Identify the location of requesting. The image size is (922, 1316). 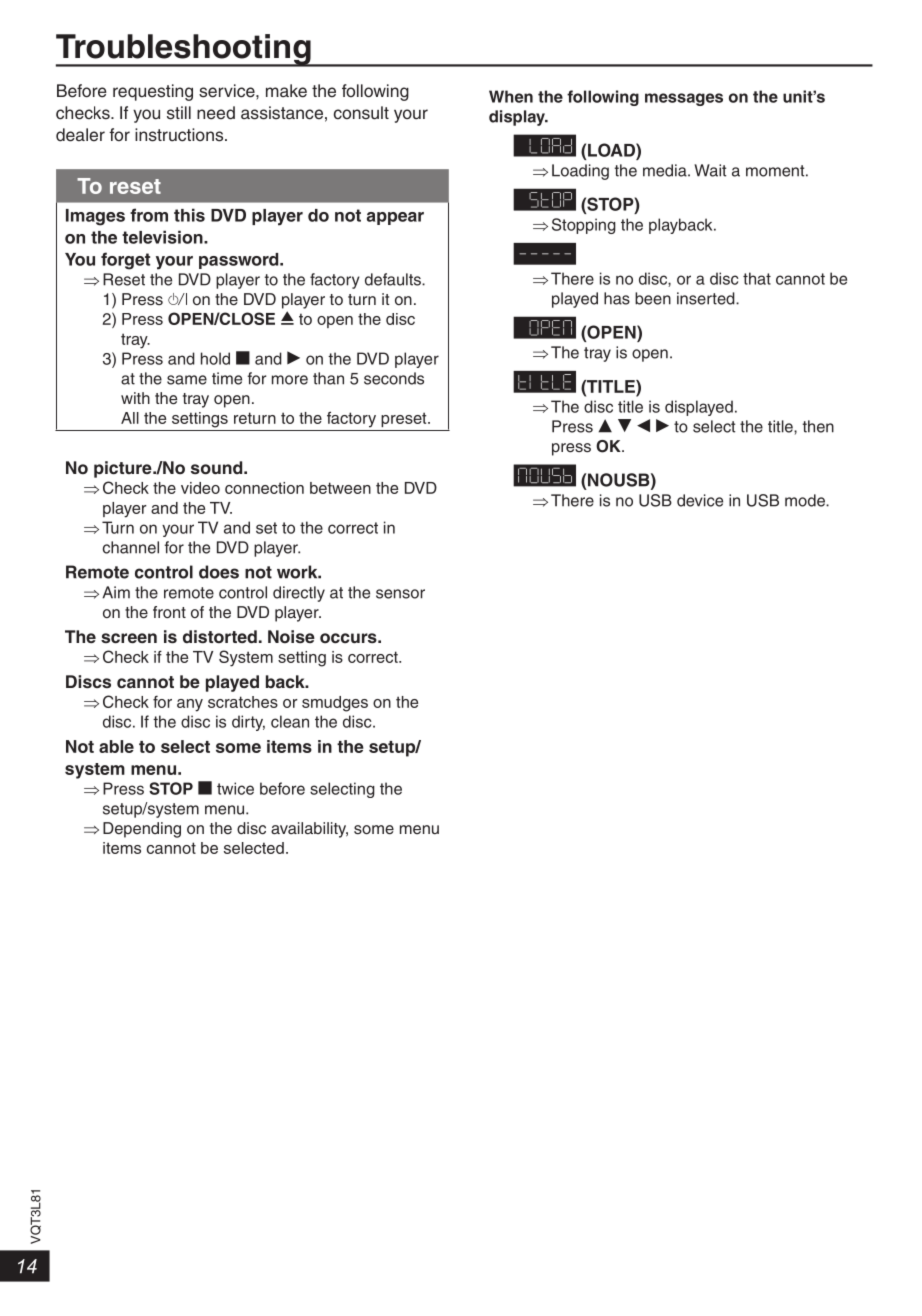
(153, 92).
